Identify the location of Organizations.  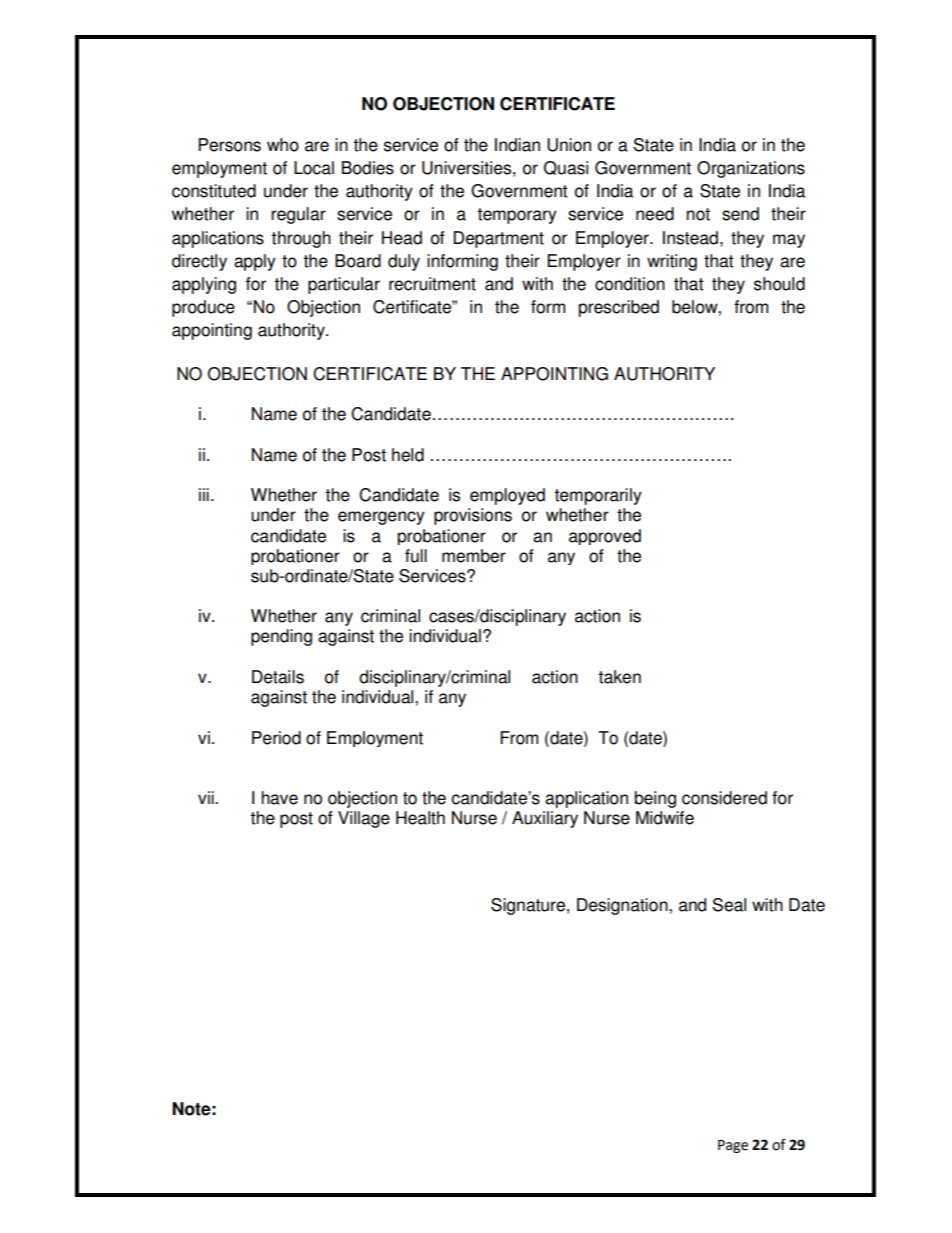
(751, 169).
